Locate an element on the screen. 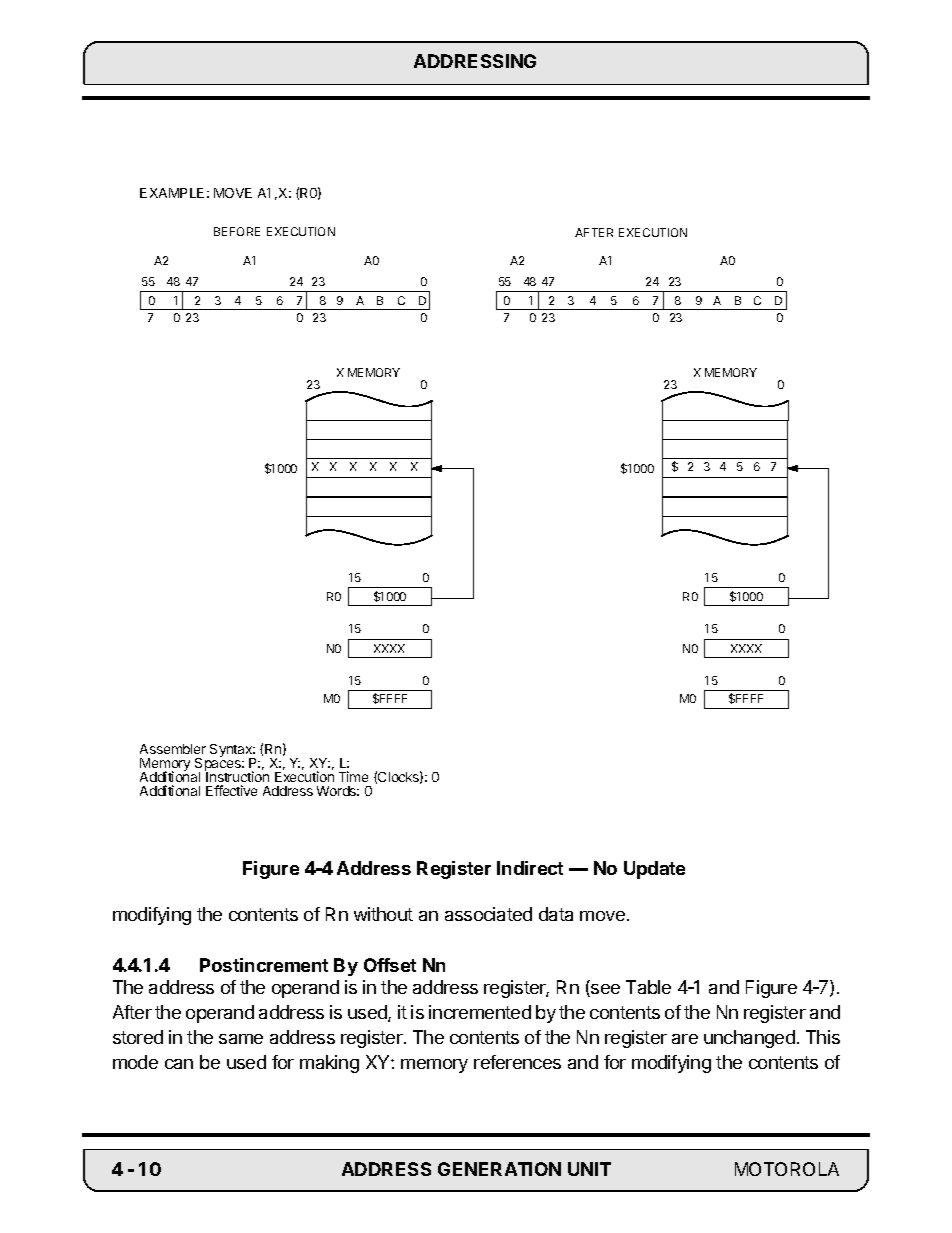  Indirect is located at coordinates (530, 868).
